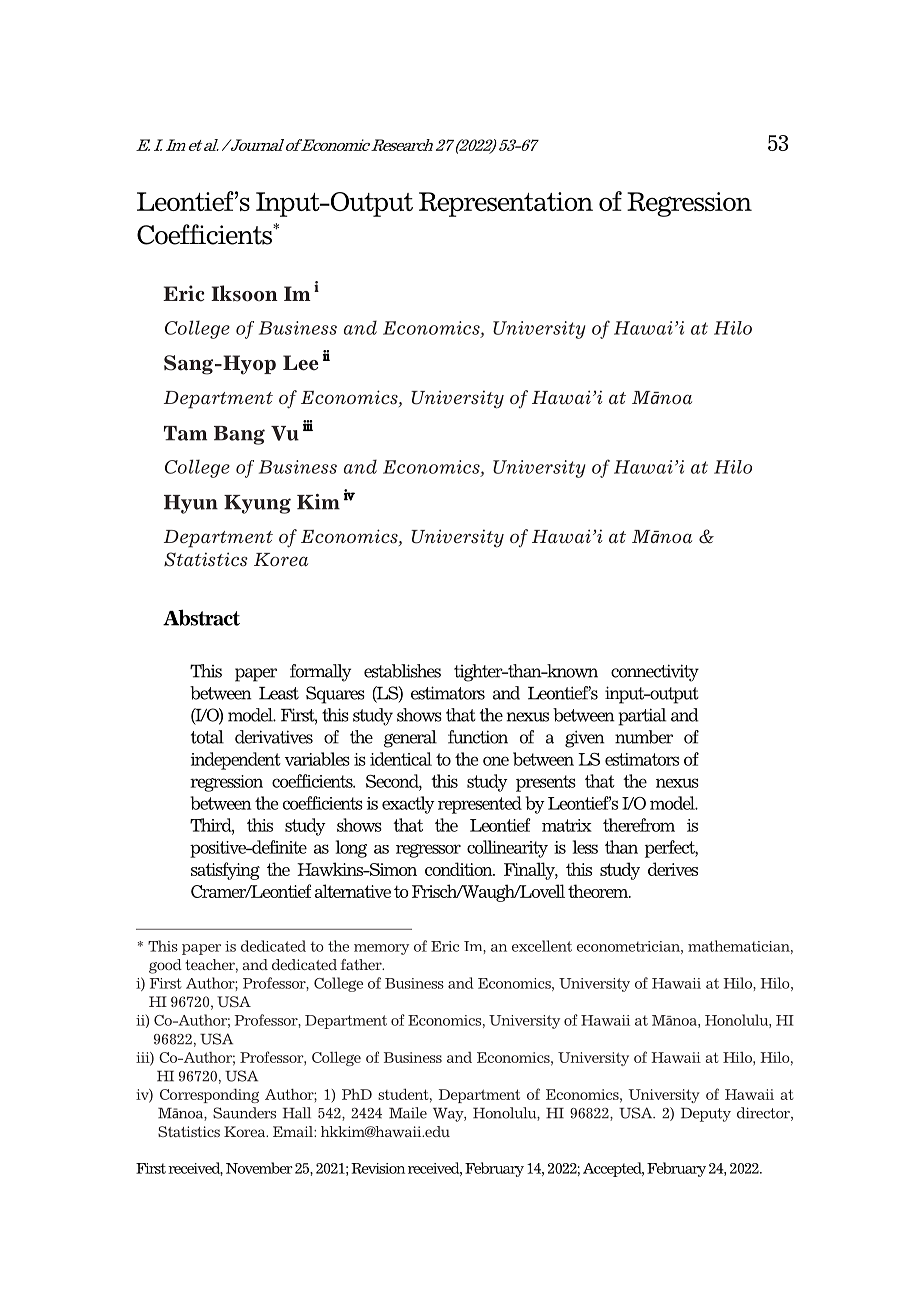 The height and width of the image is (1298, 924). I want to click on Tam, so click(185, 433).
